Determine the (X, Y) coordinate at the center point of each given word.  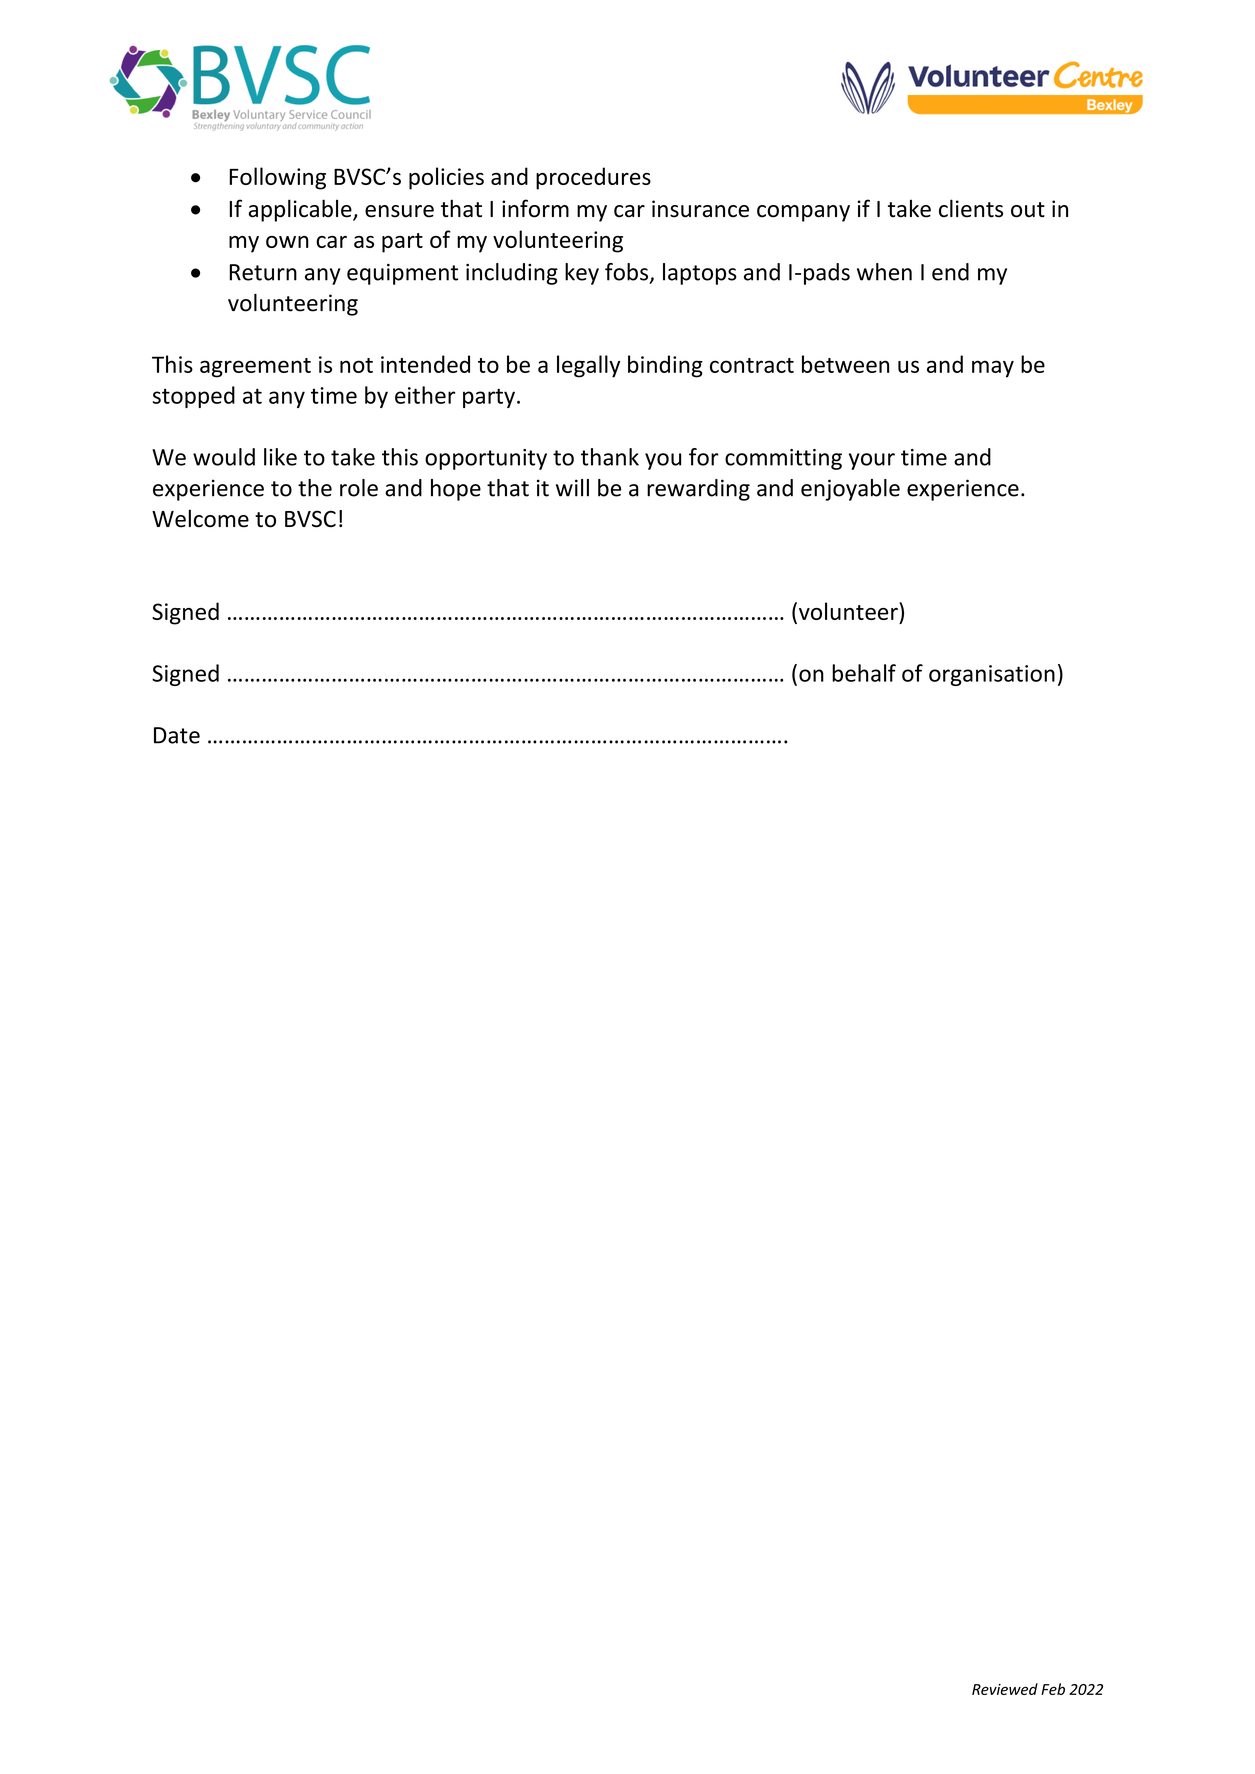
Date (177, 735)
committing (783, 459)
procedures (593, 178)
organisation (992, 675)
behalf (864, 673)
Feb (1053, 1689)
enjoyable (850, 490)
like (280, 457)
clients (971, 208)
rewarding (698, 490)
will (572, 488)
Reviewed (1005, 1689)
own (287, 242)
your (872, 461)
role (359, 488)
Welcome (200, 518)
